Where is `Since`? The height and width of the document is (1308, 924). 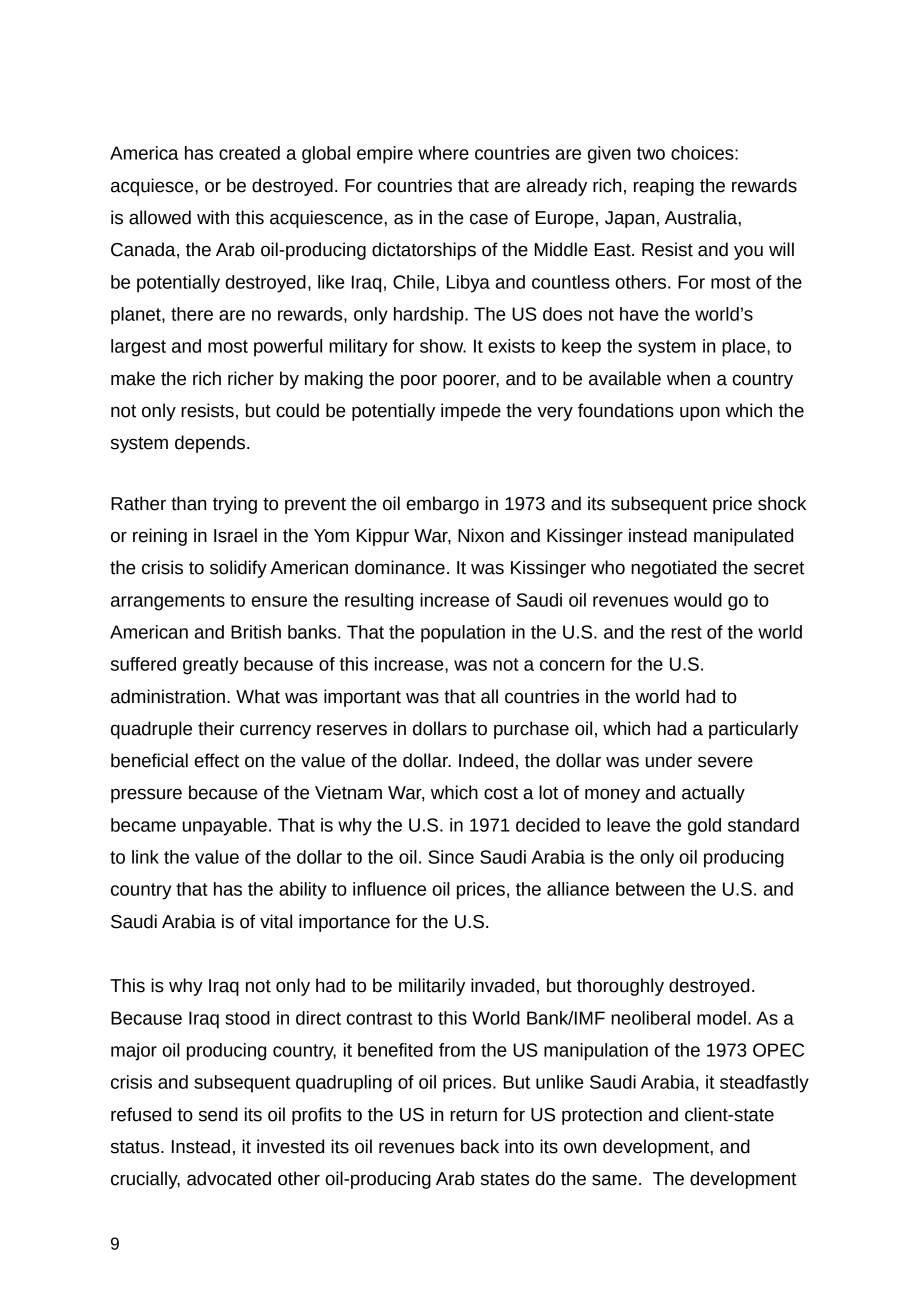 Since is located at coordinates (451, 857).
